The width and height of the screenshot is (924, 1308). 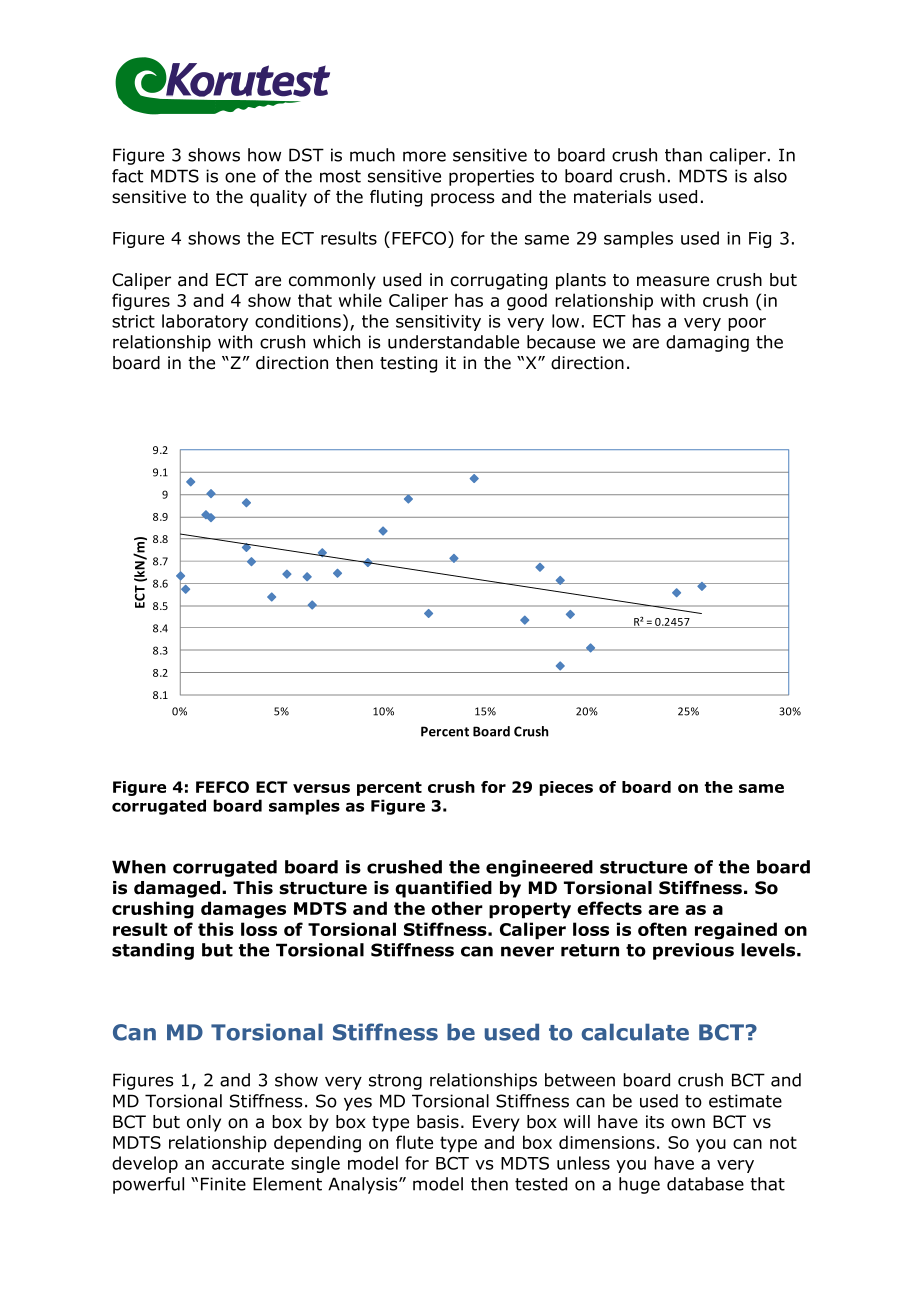 What do you see at coordinates (240, 177) in the screenshot?
I see `one` at bounding box center [240, 177].
